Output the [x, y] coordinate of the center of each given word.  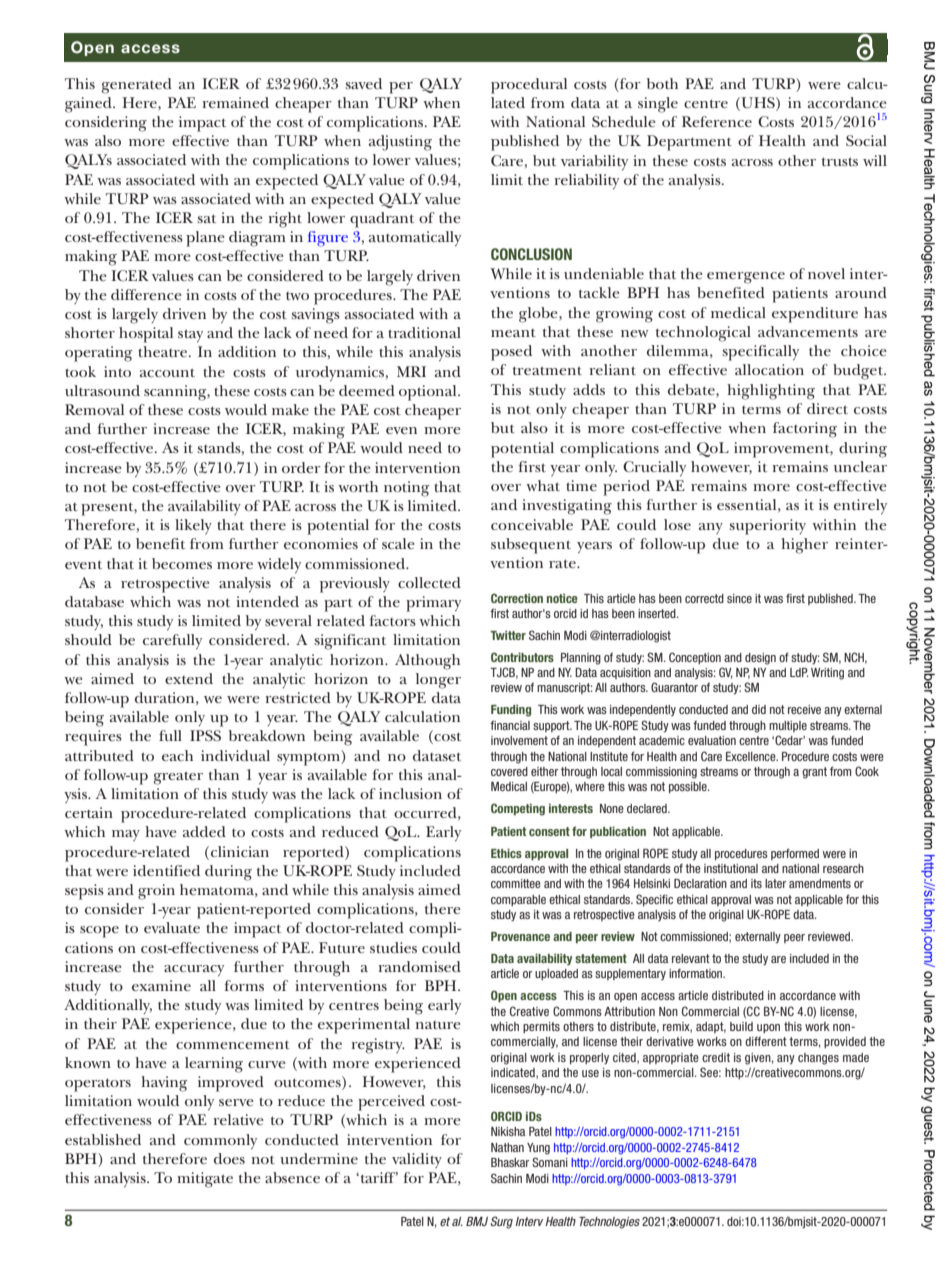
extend [189, 678]
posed [511, 353]
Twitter [508, 635]
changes [818, 1059]
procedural [529, 86]
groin [156, 892]
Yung [538, 1149]
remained [235, 102]
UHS [758, 102]
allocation [769, 369]
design [760, 659]
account [167, 372]
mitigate [205, 1180]
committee [516, 883]
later [776, 883]
